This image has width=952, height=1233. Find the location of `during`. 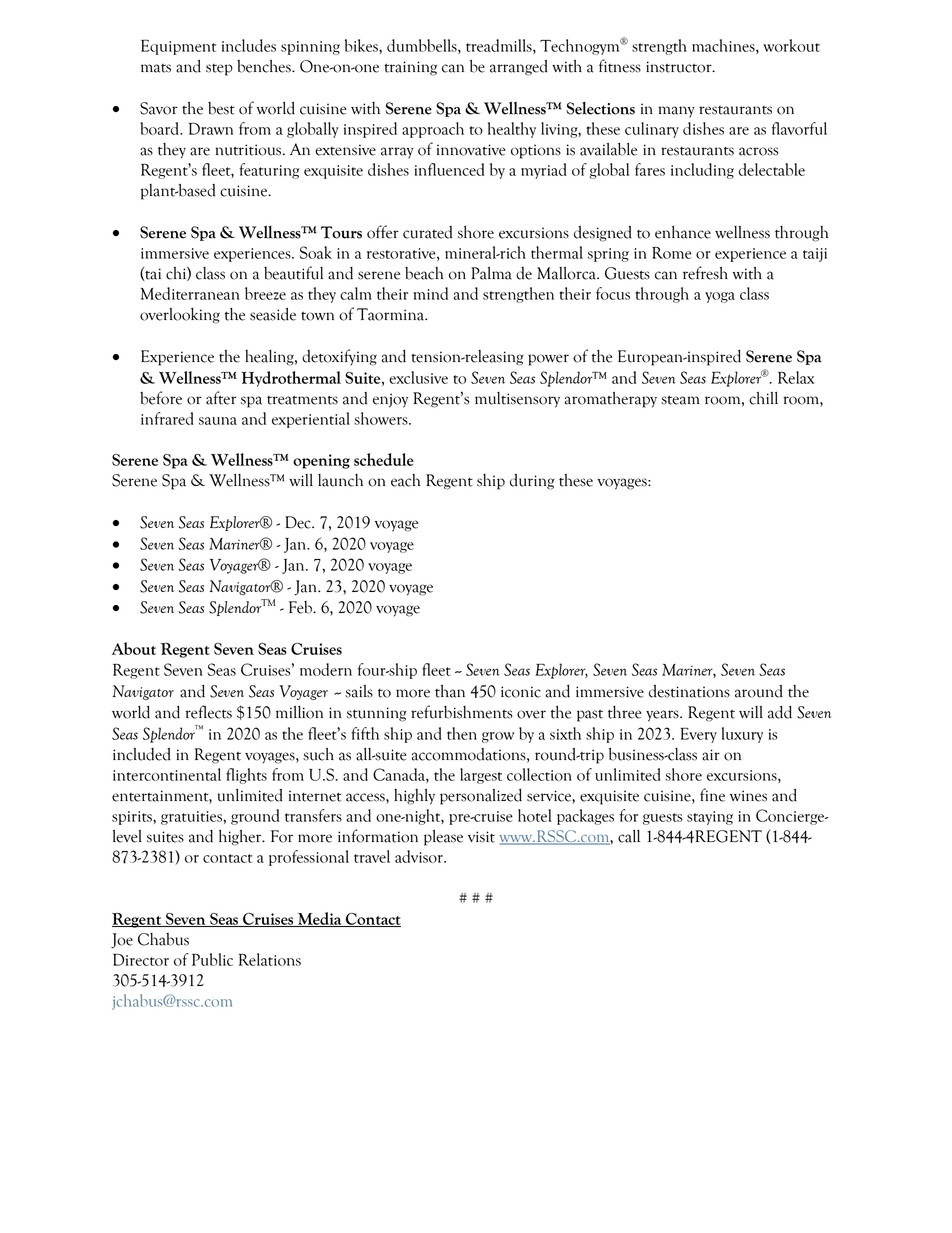

during is located at coordinates (532, 482).
